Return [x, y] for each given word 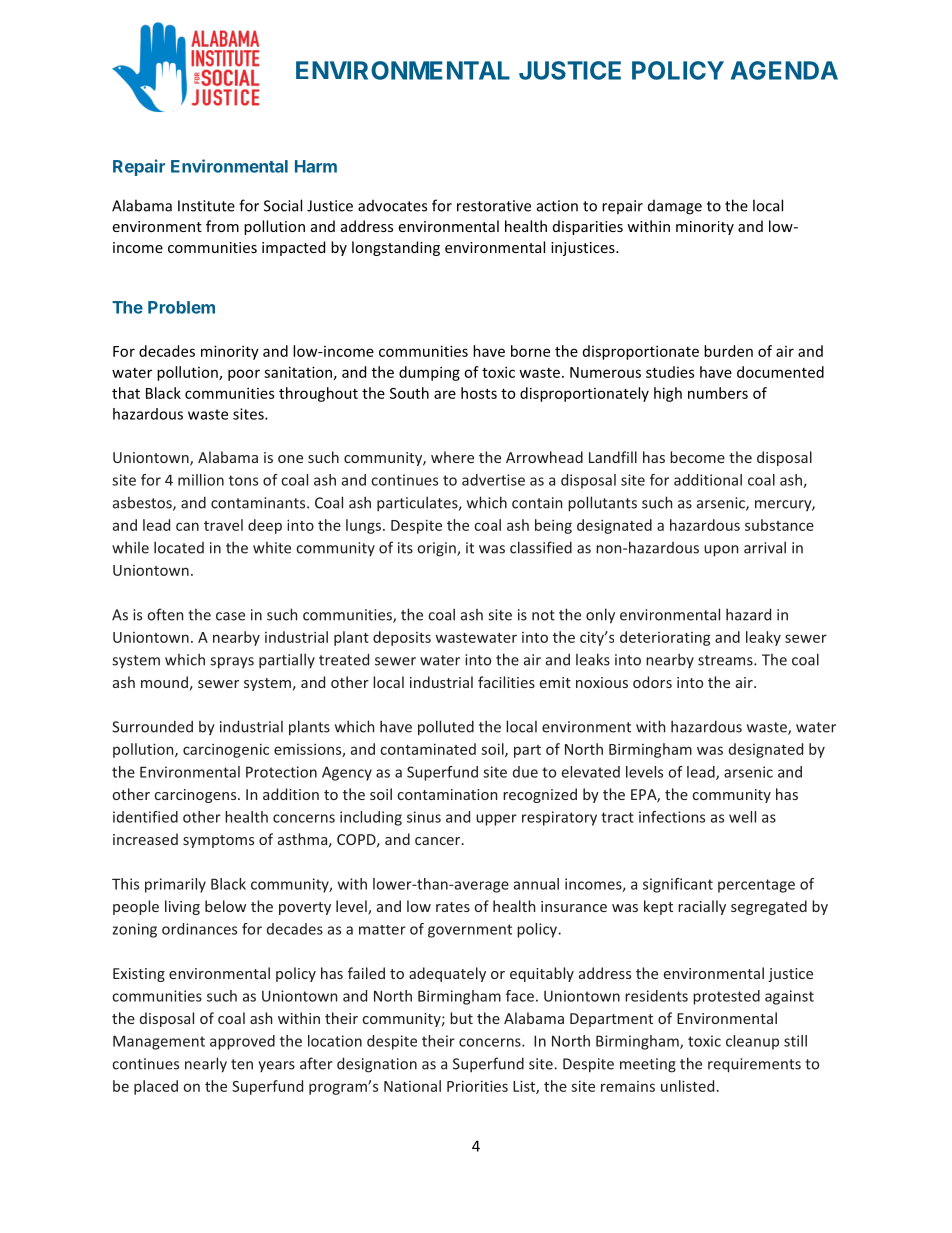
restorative [494, 206]
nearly [206, 1065]
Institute [206, 206]
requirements [754, 1065]
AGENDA [784, 70]
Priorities [477, 1086]
